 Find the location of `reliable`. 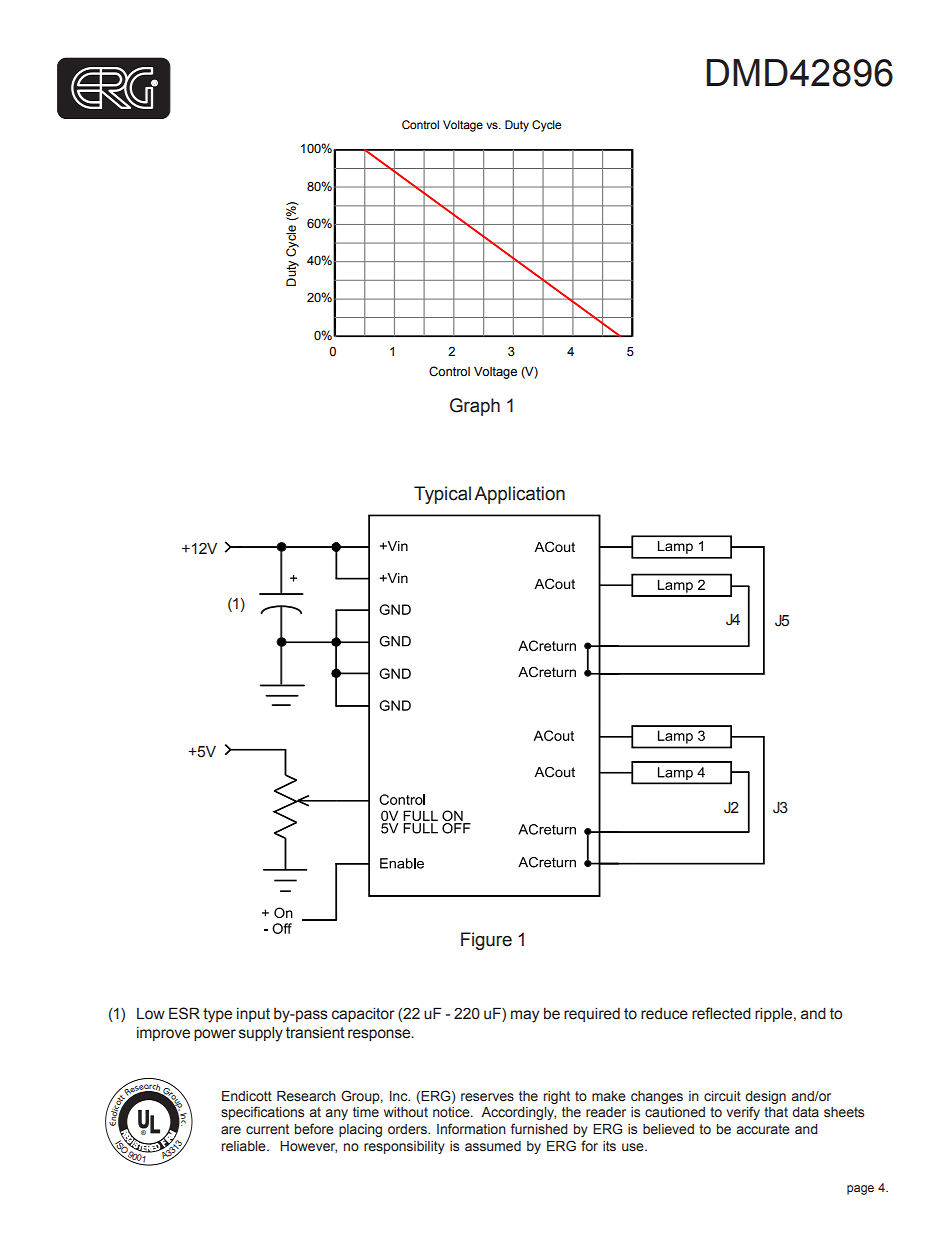

reliable is located at coordinates (245, 1146).
